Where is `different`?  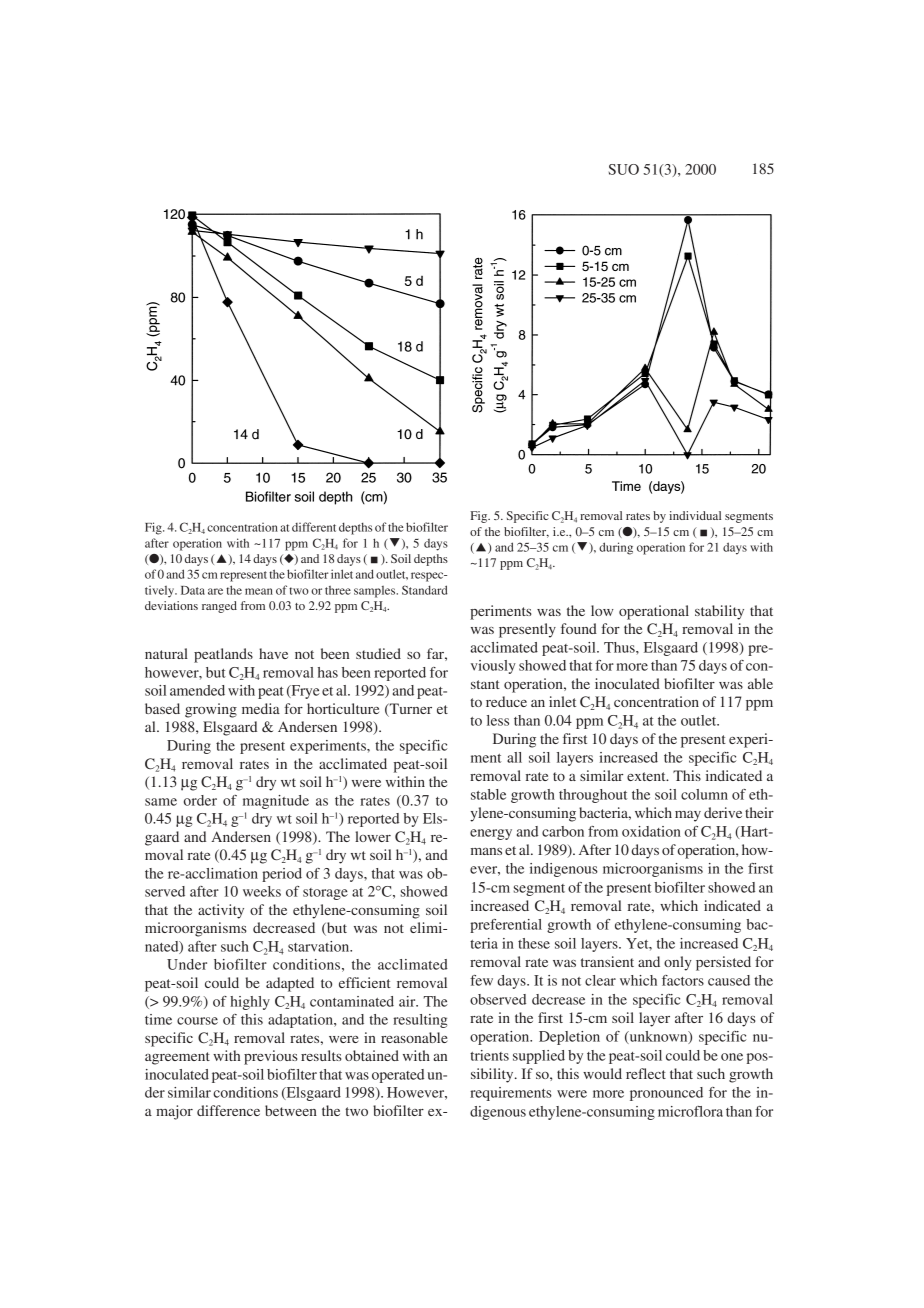
different is located at coordinates (314, 527).
